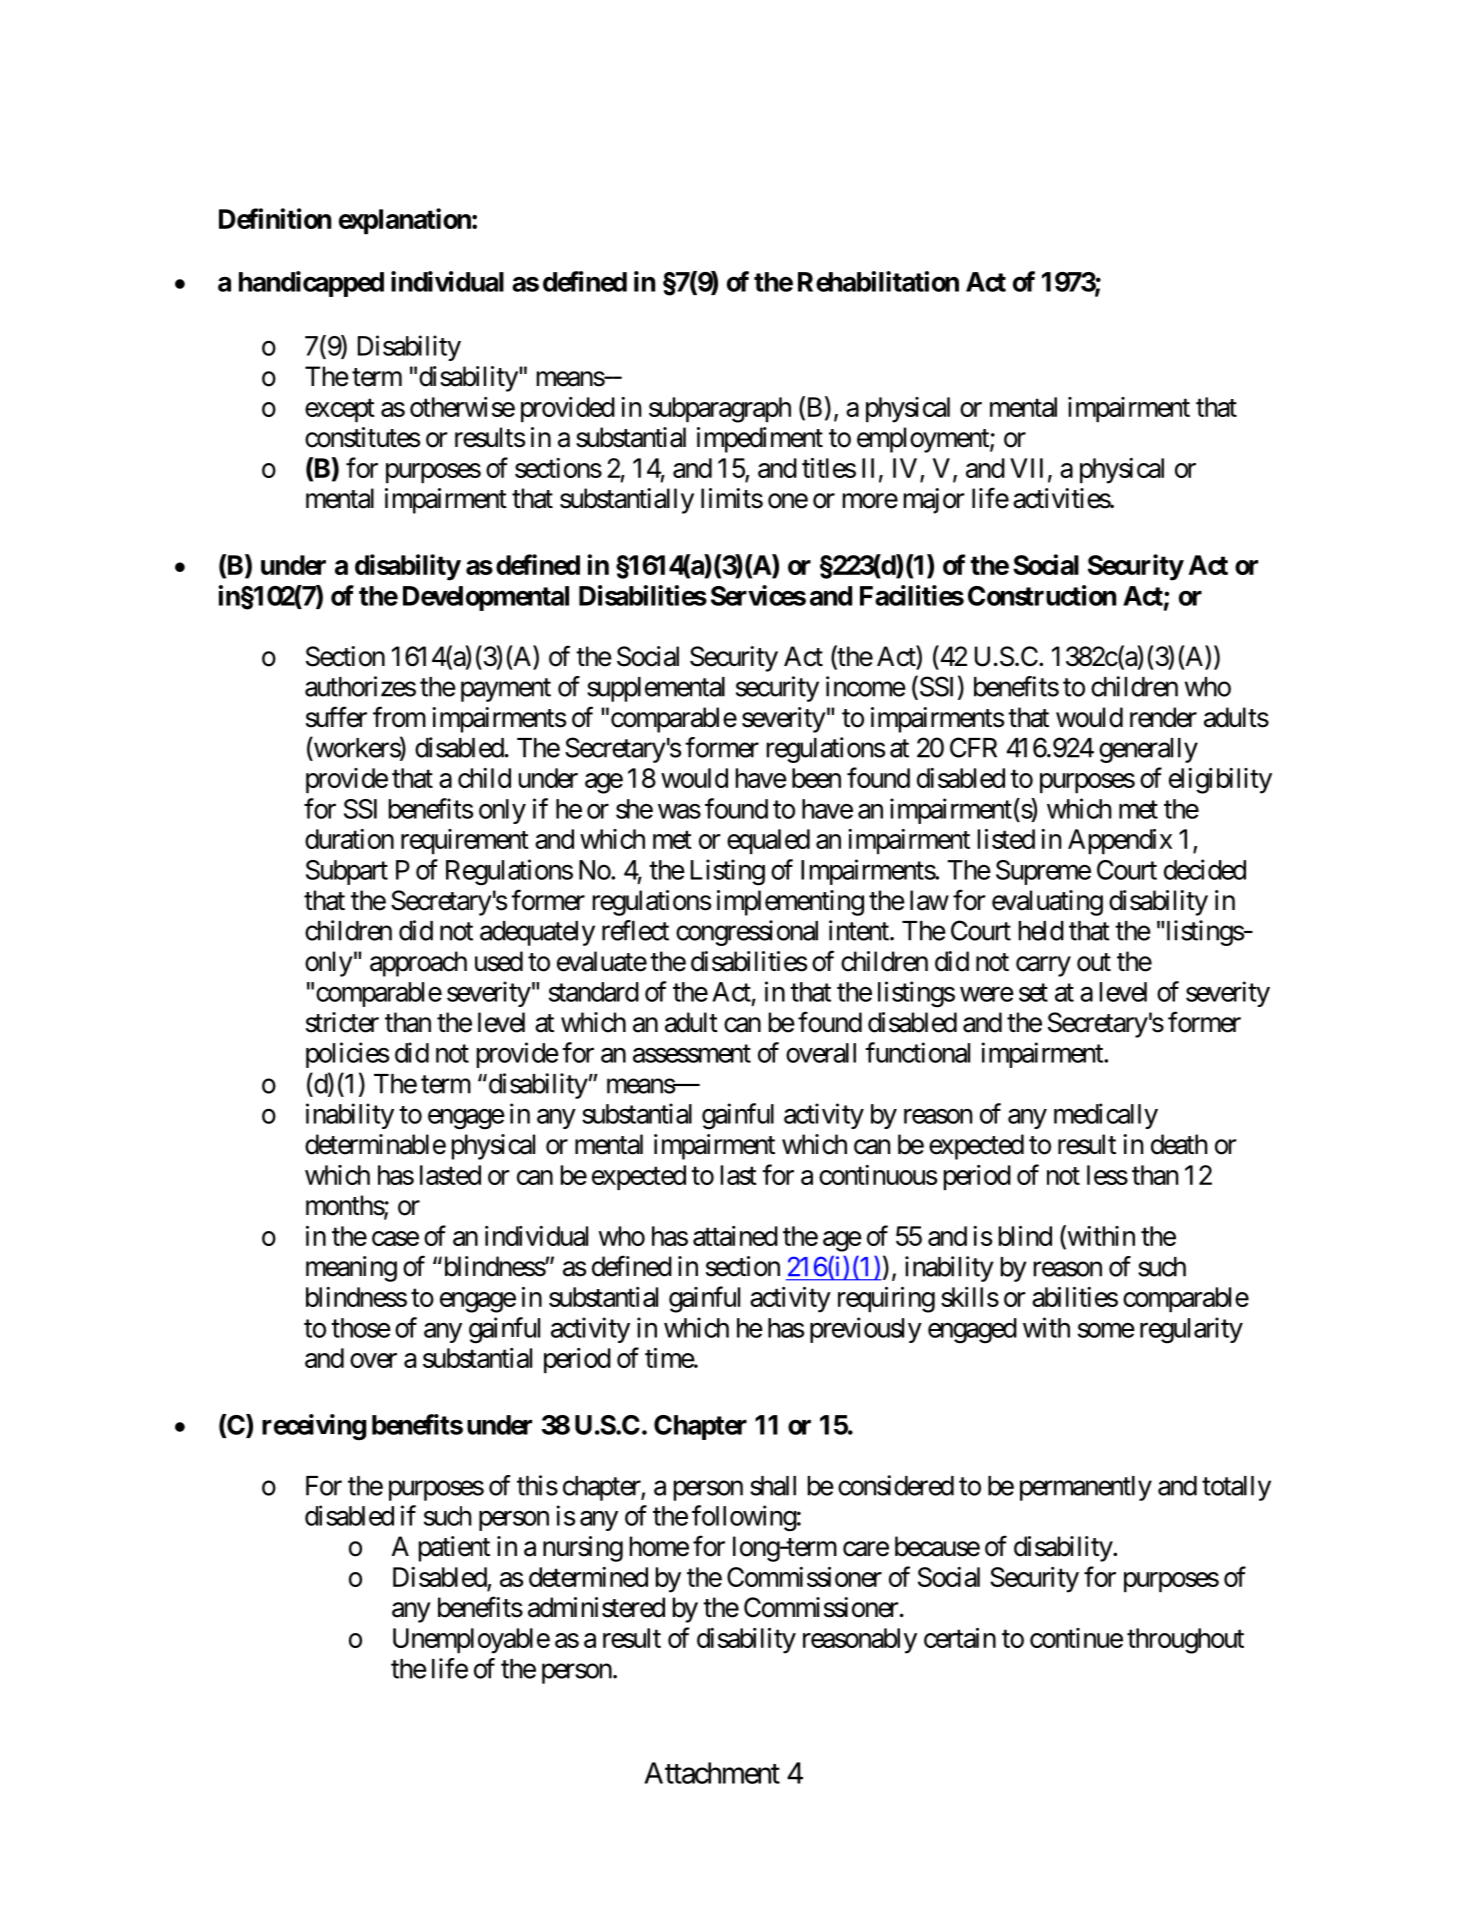 The width and height of the screenshot is (1477, 1911). What do you see at coordinates (596, 1607) in the screenshot?
I see `administered` at bounding box center [596, 1607].
